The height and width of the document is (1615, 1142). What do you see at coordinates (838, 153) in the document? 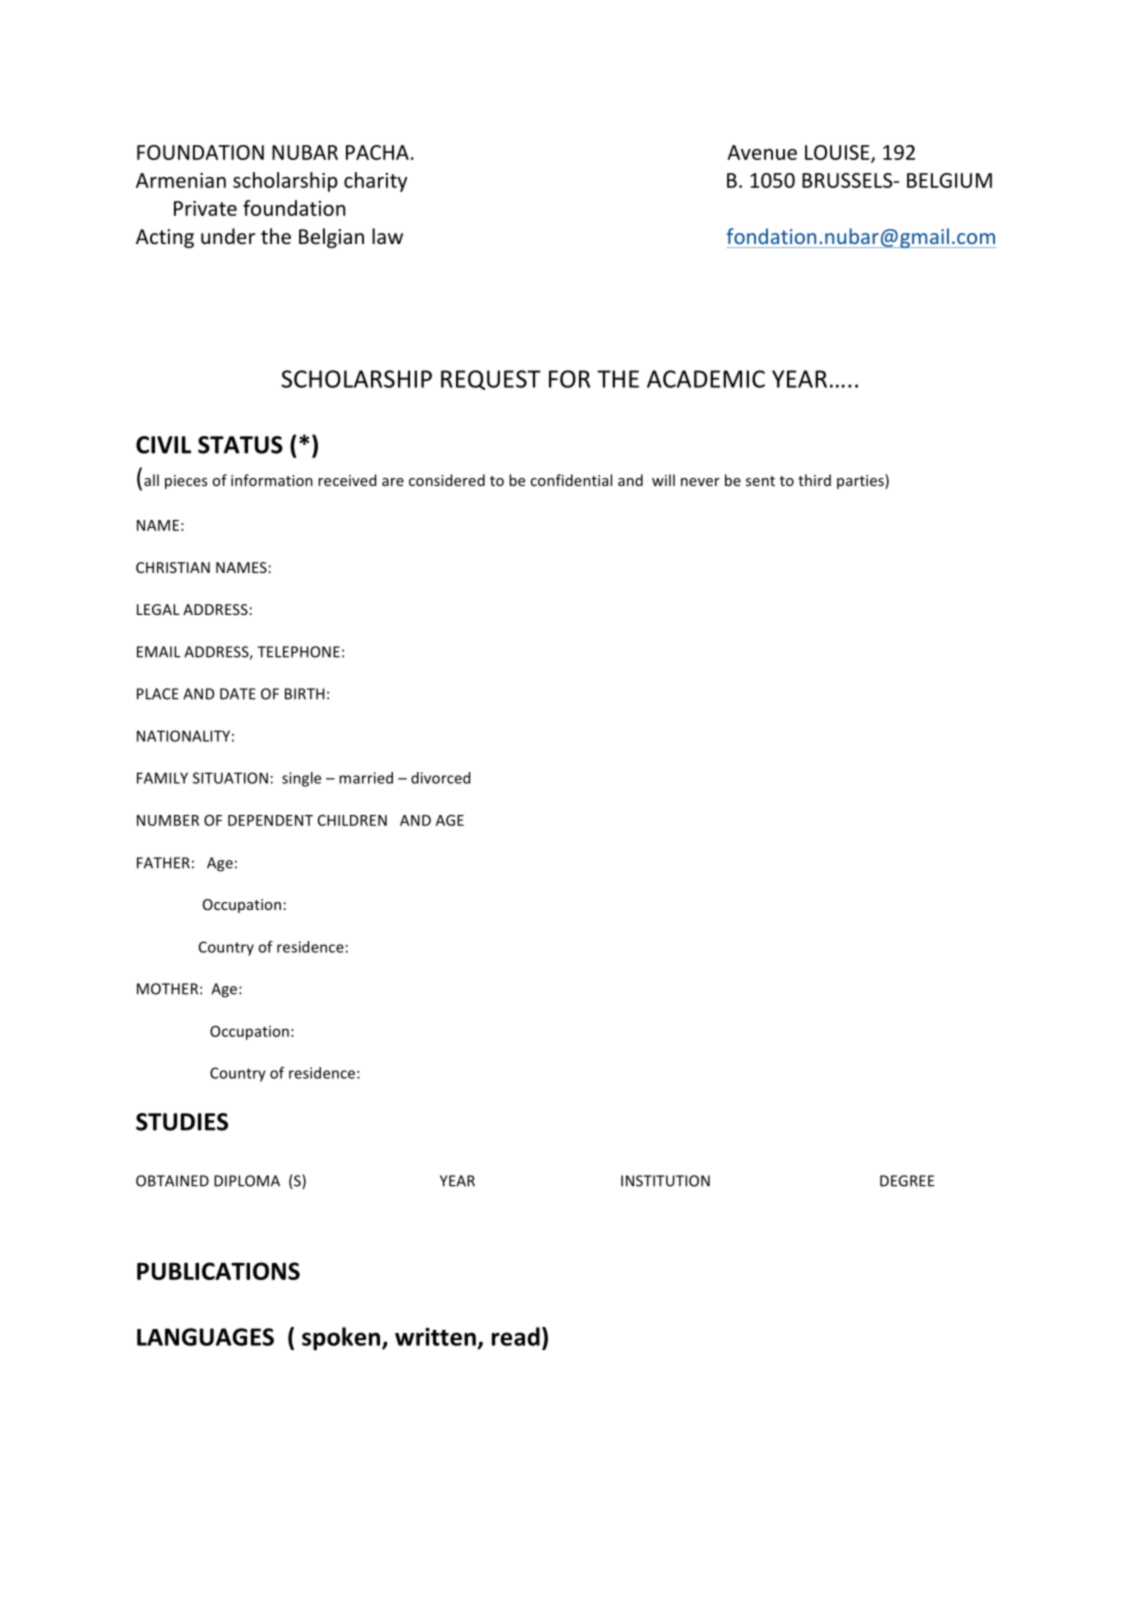
I see `LOUISE` at bounding box center [838, 153].
